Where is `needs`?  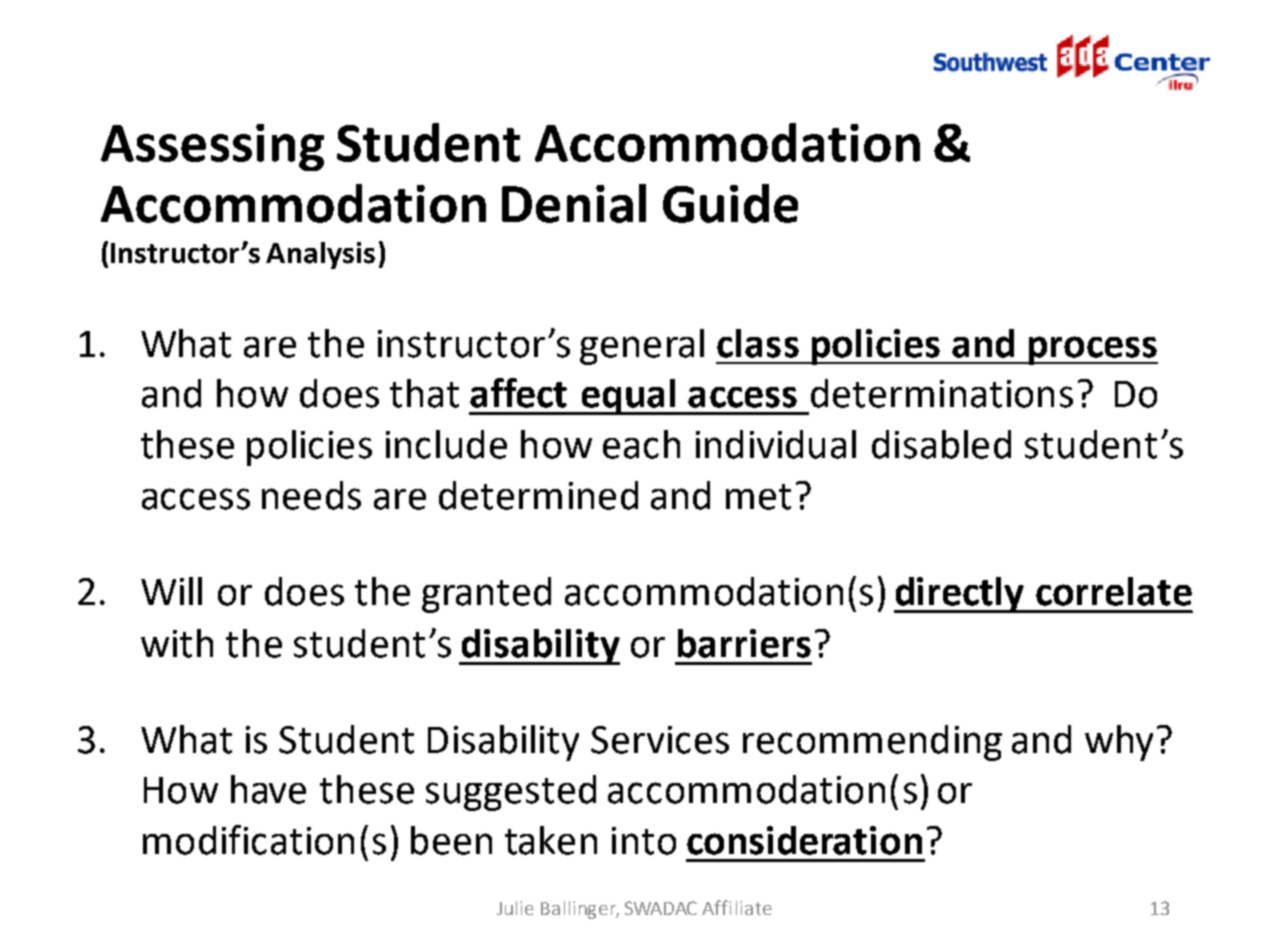
needs is located at coordinates (311, 495).
